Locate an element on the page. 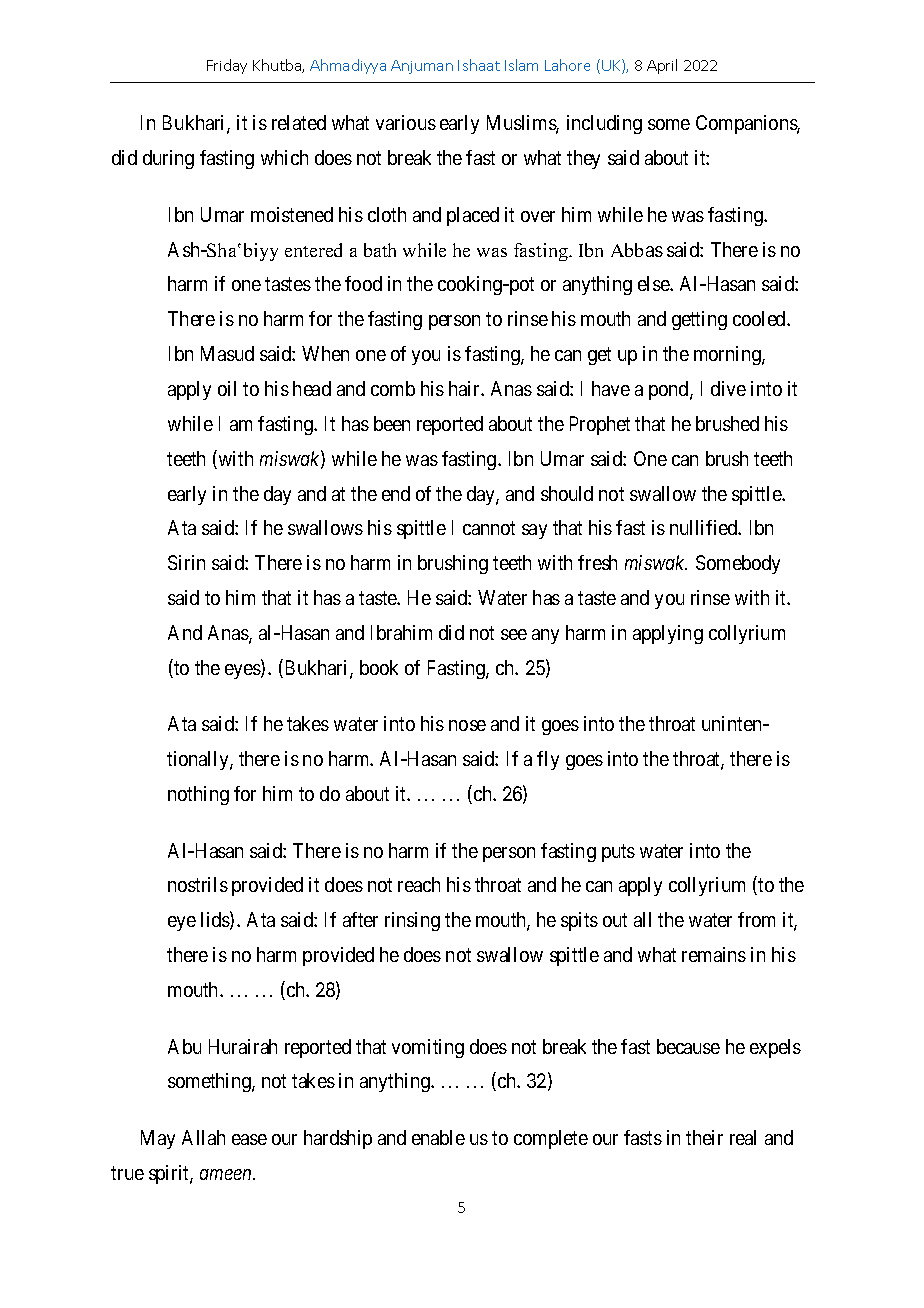 This image has width=924, height=1308. fresh is located at coordinates (597, 562).
